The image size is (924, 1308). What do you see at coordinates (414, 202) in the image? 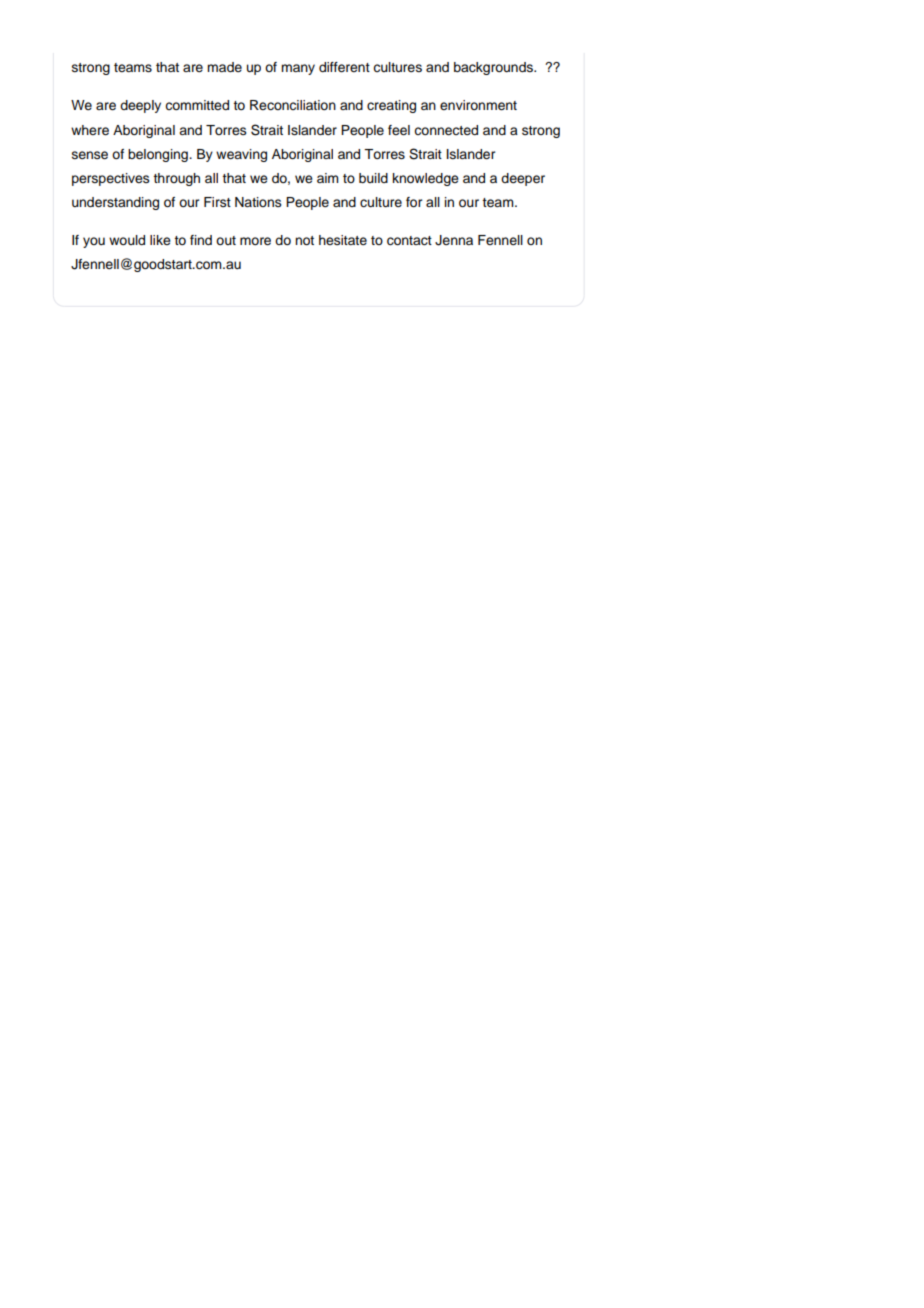
I see `for` at bounding box center [414, 202].
